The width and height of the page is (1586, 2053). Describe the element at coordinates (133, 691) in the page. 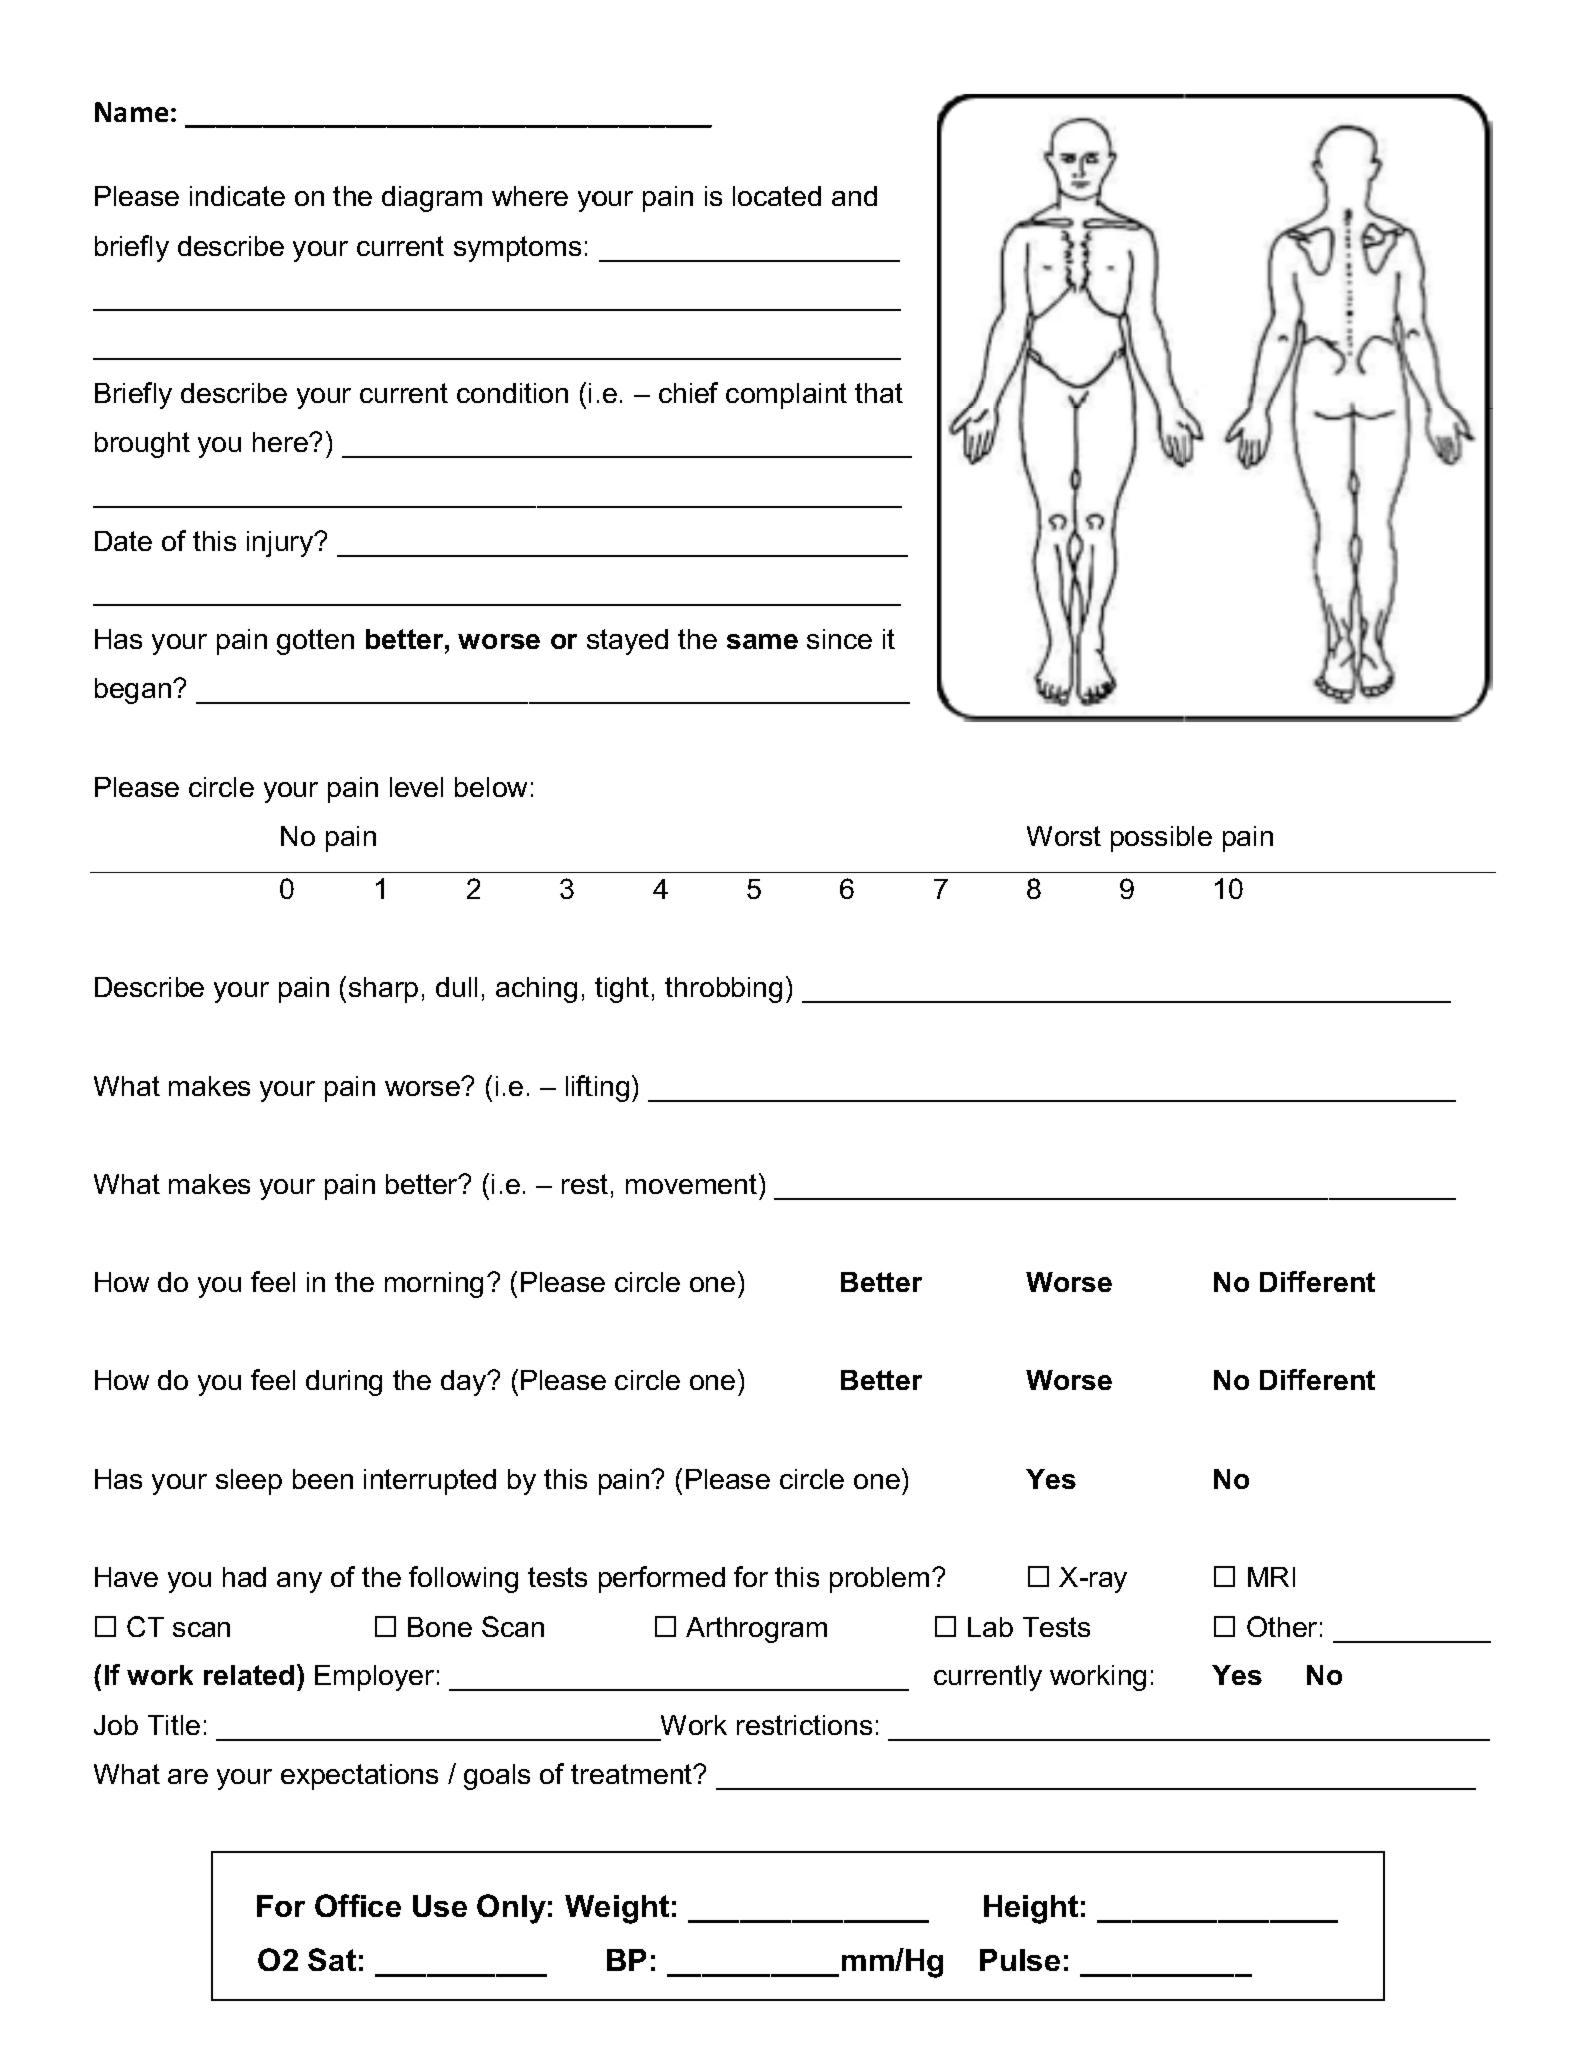

I see `began` at that location.
